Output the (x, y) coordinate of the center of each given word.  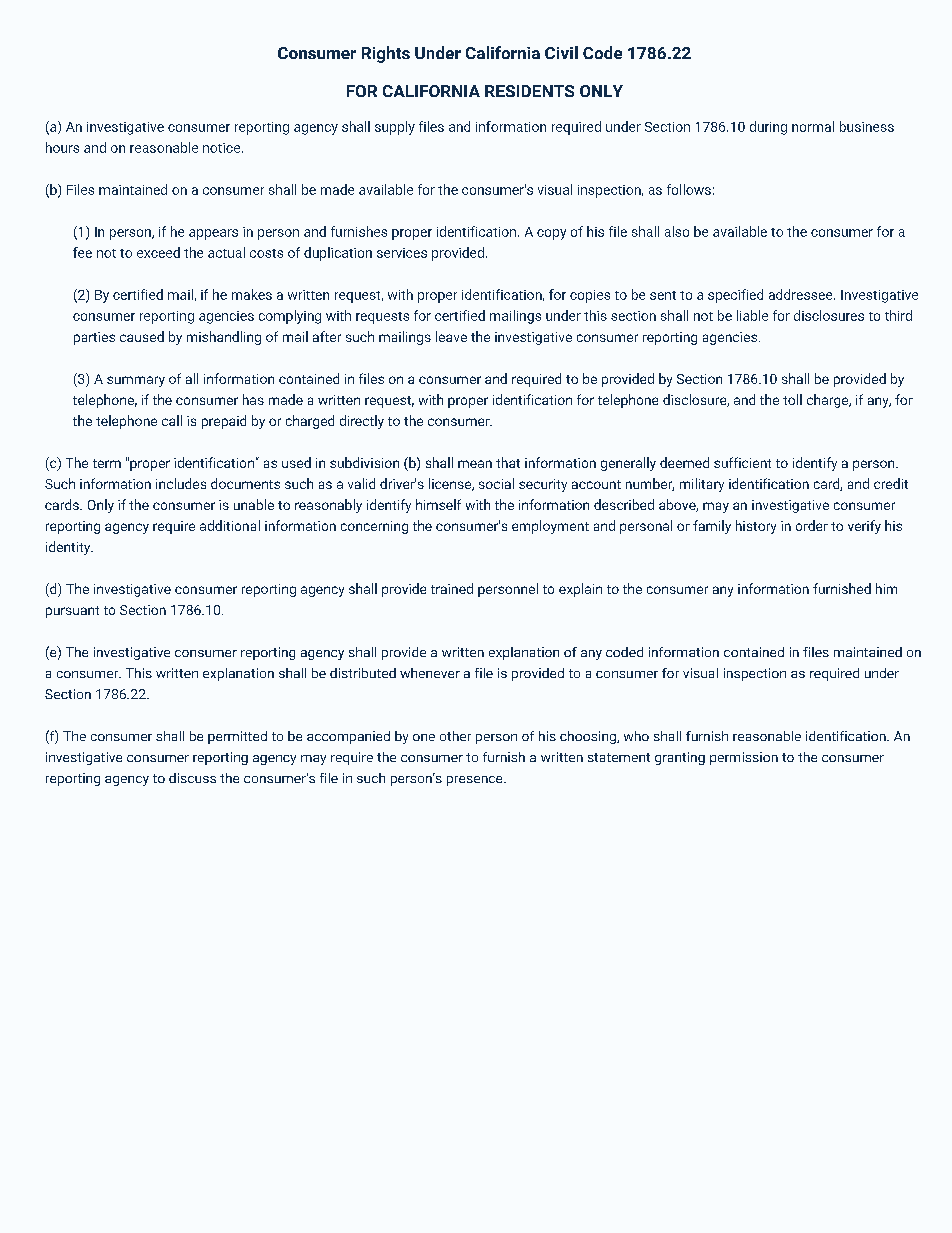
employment (550, 527)
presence (476, 781)
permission (744, 758)
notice (223, 148)
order (812, 525)
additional (230, 525)
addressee (802, 294)
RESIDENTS (529, 91)
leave (451, 336)
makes (252, 294)
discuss (192, 778)
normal (813, 126)
